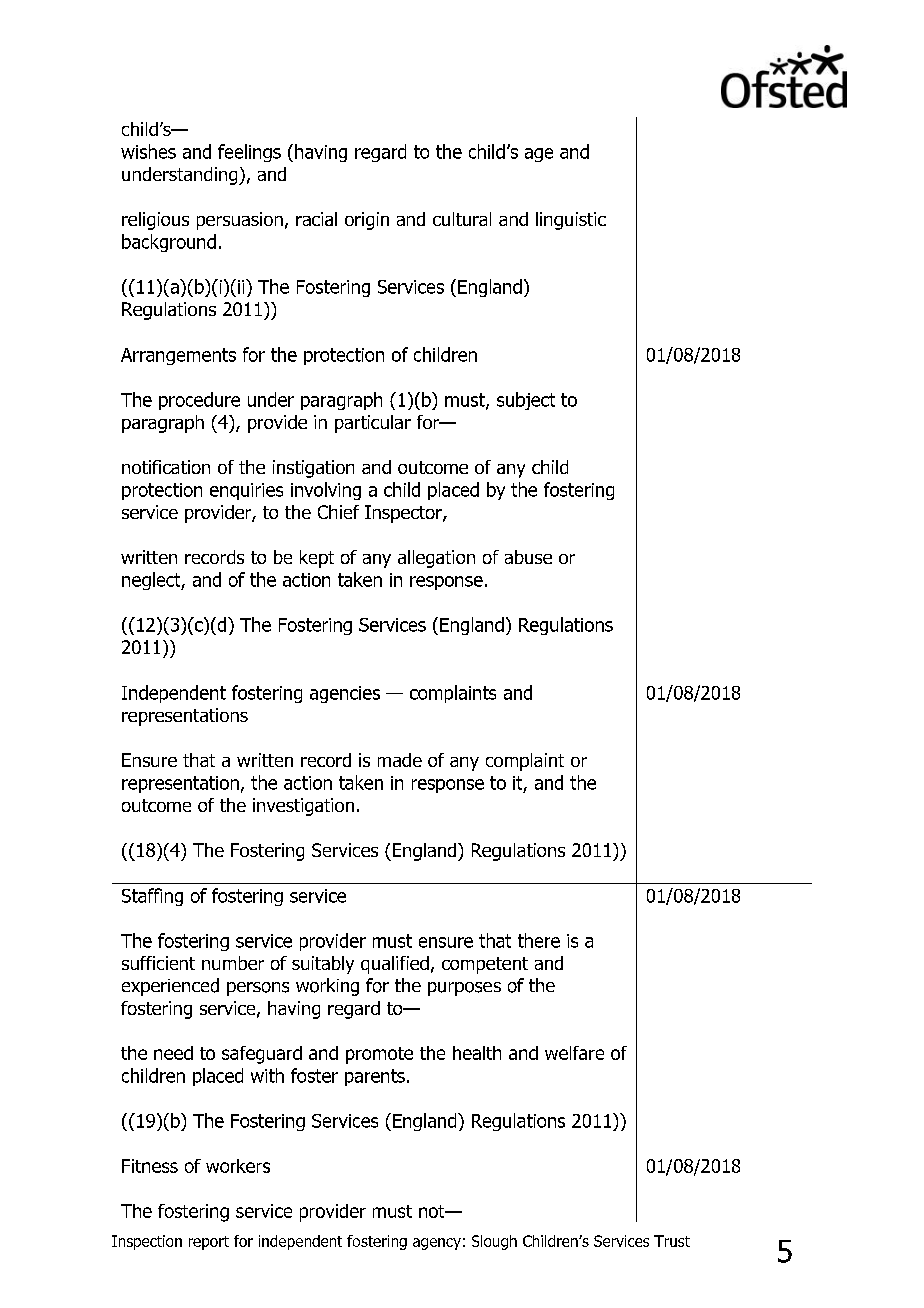 The height and width of the screenshot is (1308, 924). Describe the element at coordinates (404, 514) in the screenshot. I see `Inspector` at that location.
